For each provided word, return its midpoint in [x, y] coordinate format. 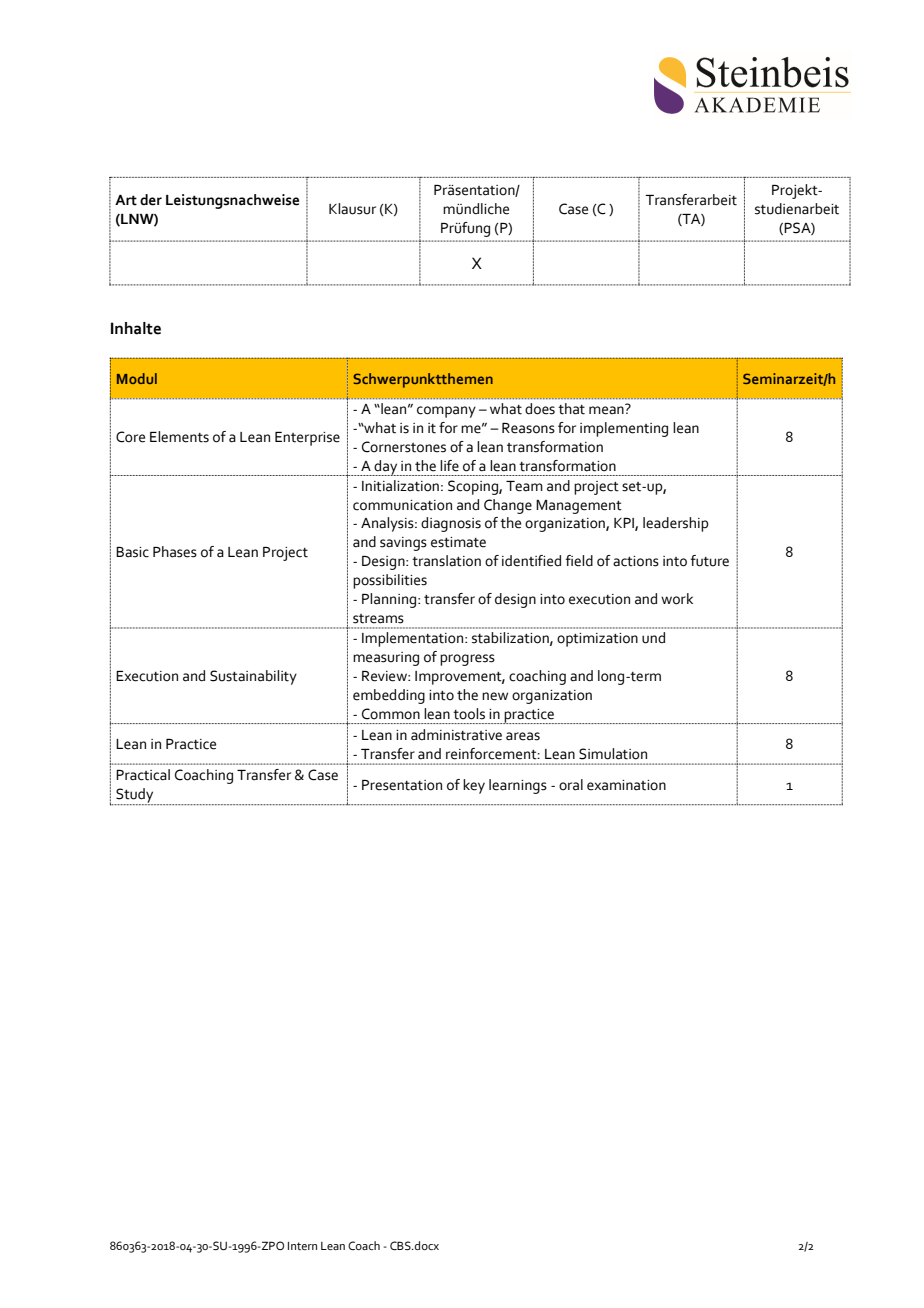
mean [607, 409]
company [446, 412]
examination [626, 785]
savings [403, 544]
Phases [175, 552]
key [474, 786]
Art [126, 200]
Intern [302, 1246]
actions [636, 561]
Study [135, 796]
